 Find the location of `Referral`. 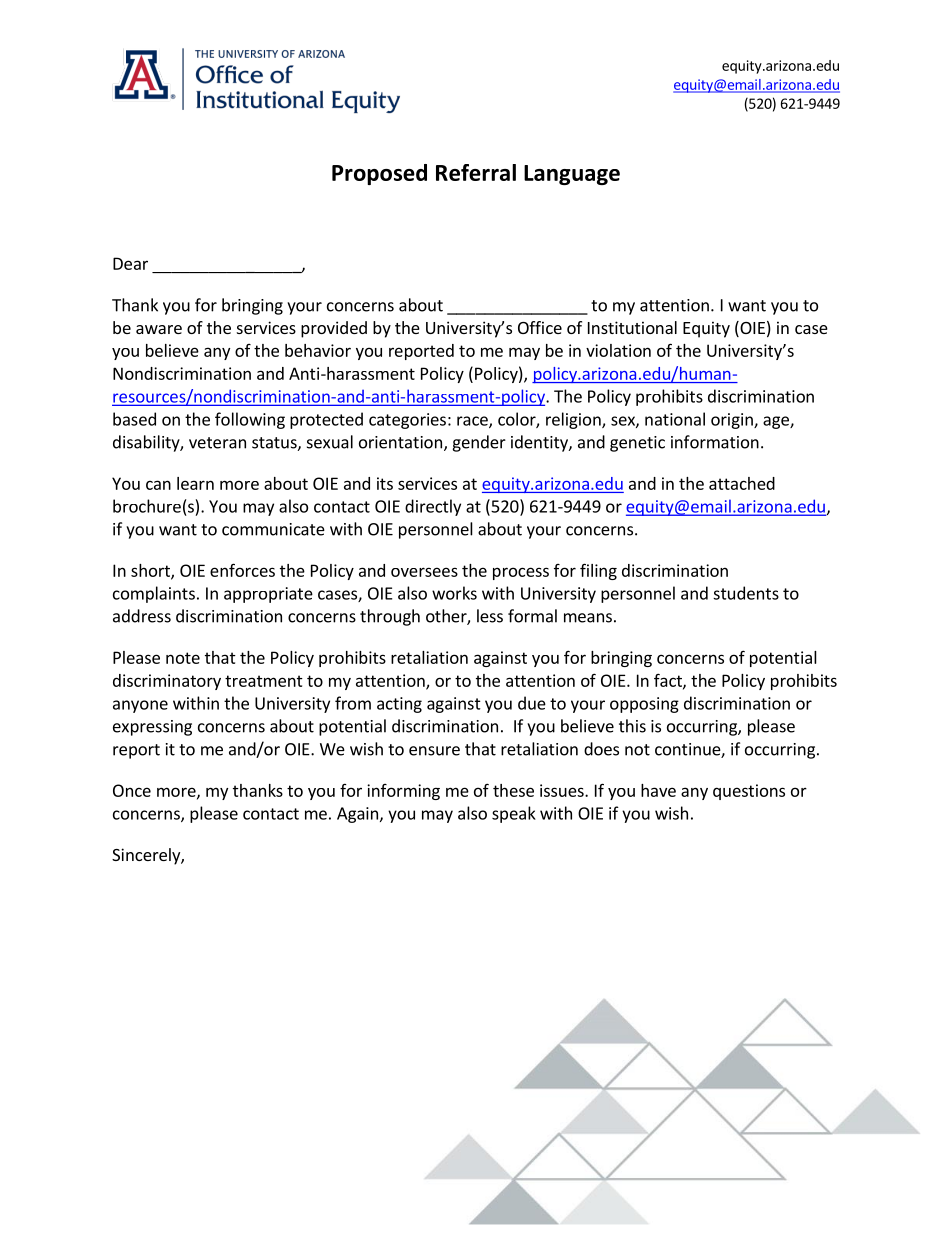

Referral is located at coordinates (476, 172).
